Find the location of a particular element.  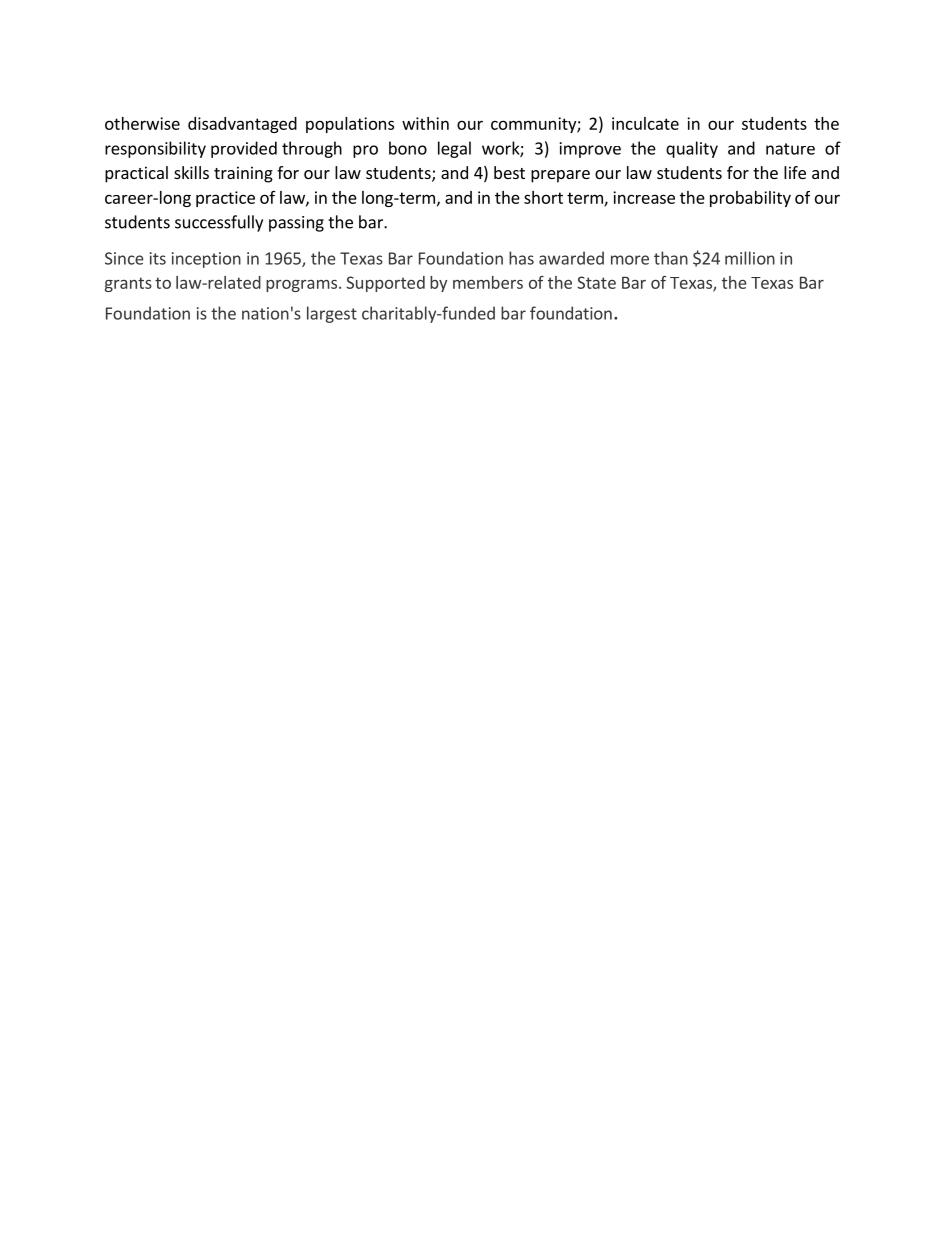

than is located at coordinates (671, 258).
